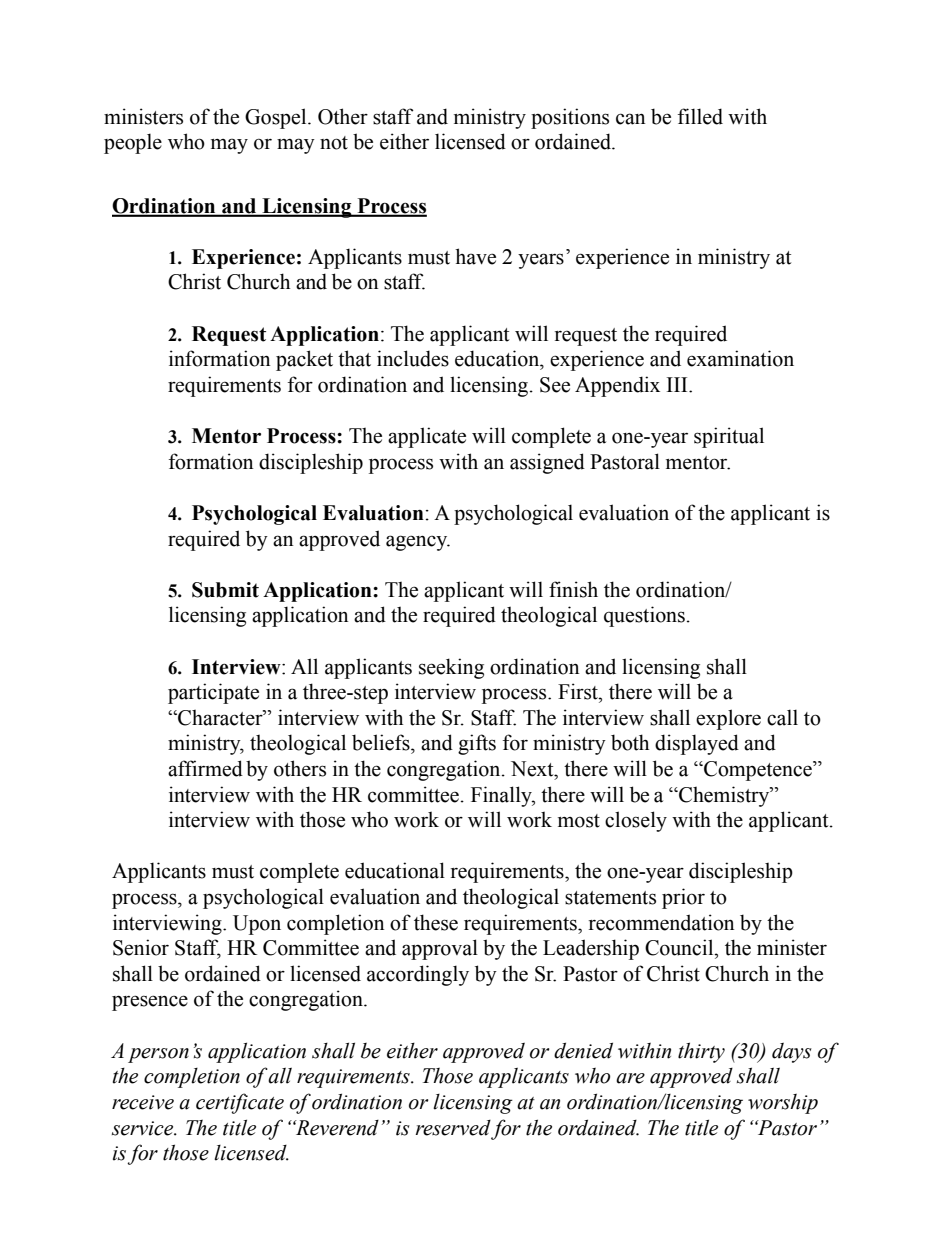  What do you see at coordinates (451, 668) in the screenshot?
I see `seeking` at bounding box center [451, 668].
